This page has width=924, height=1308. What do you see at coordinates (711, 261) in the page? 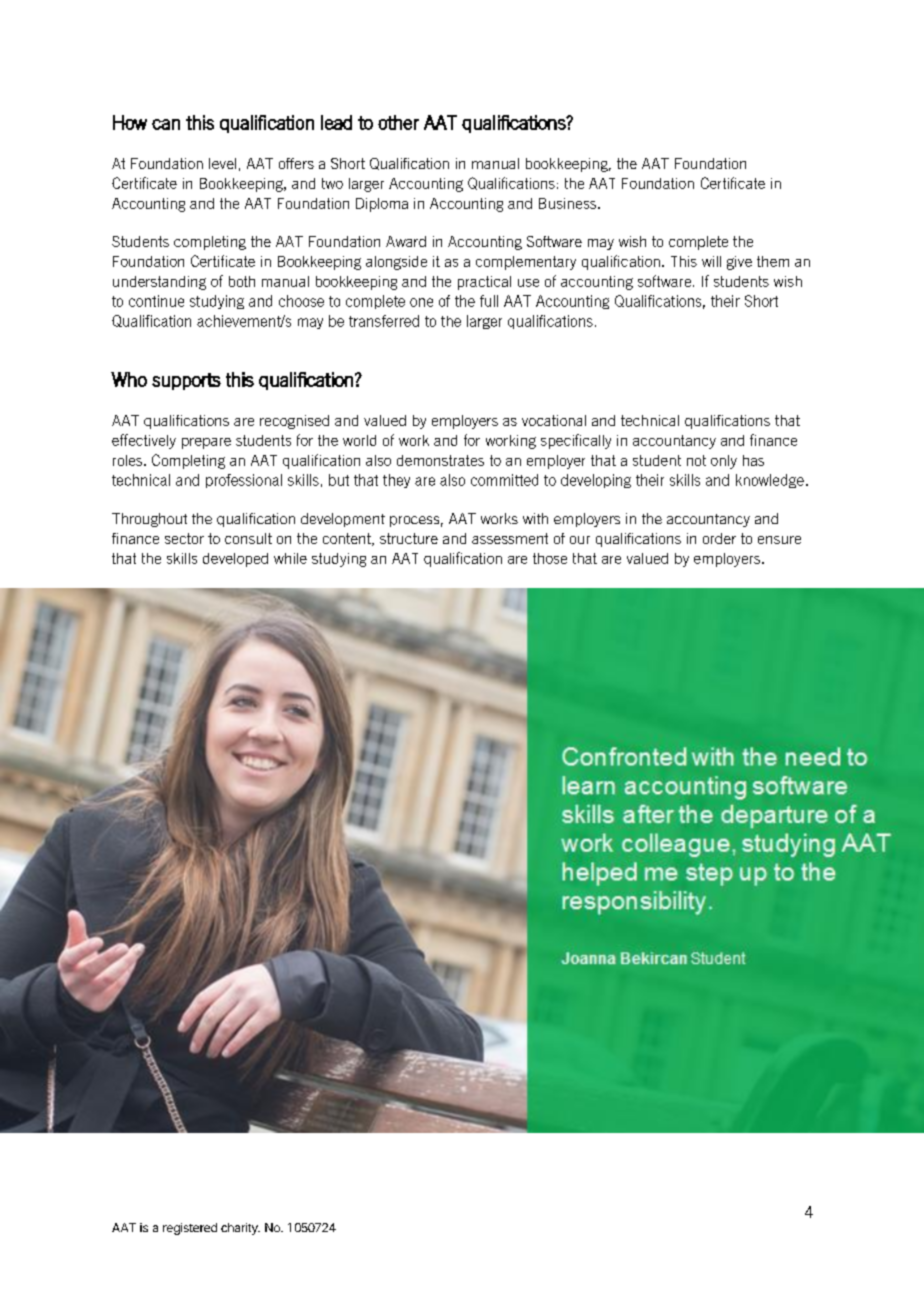
I see `will` at bounding box center [711, 261].
